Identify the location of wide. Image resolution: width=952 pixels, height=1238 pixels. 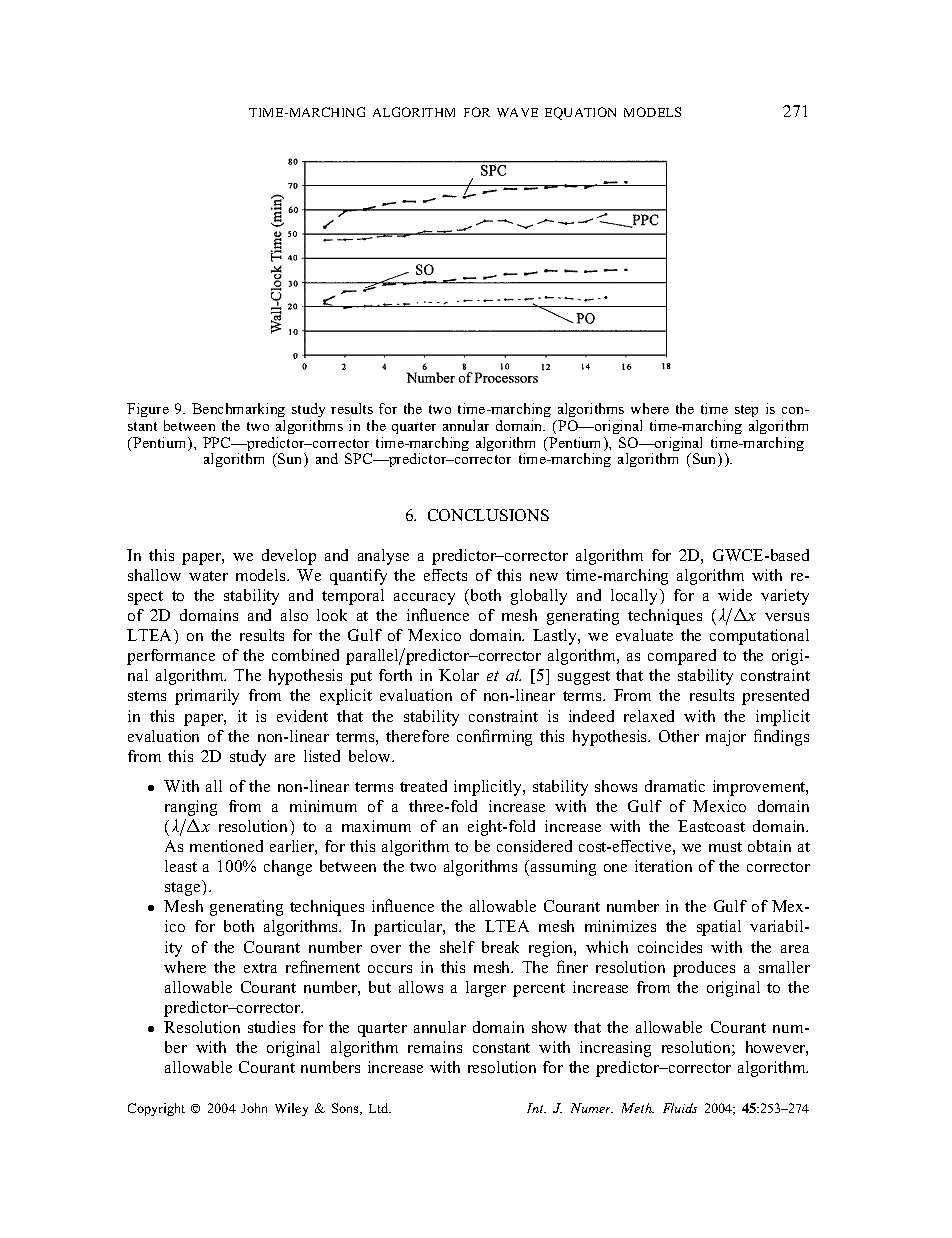
(735, 595).
